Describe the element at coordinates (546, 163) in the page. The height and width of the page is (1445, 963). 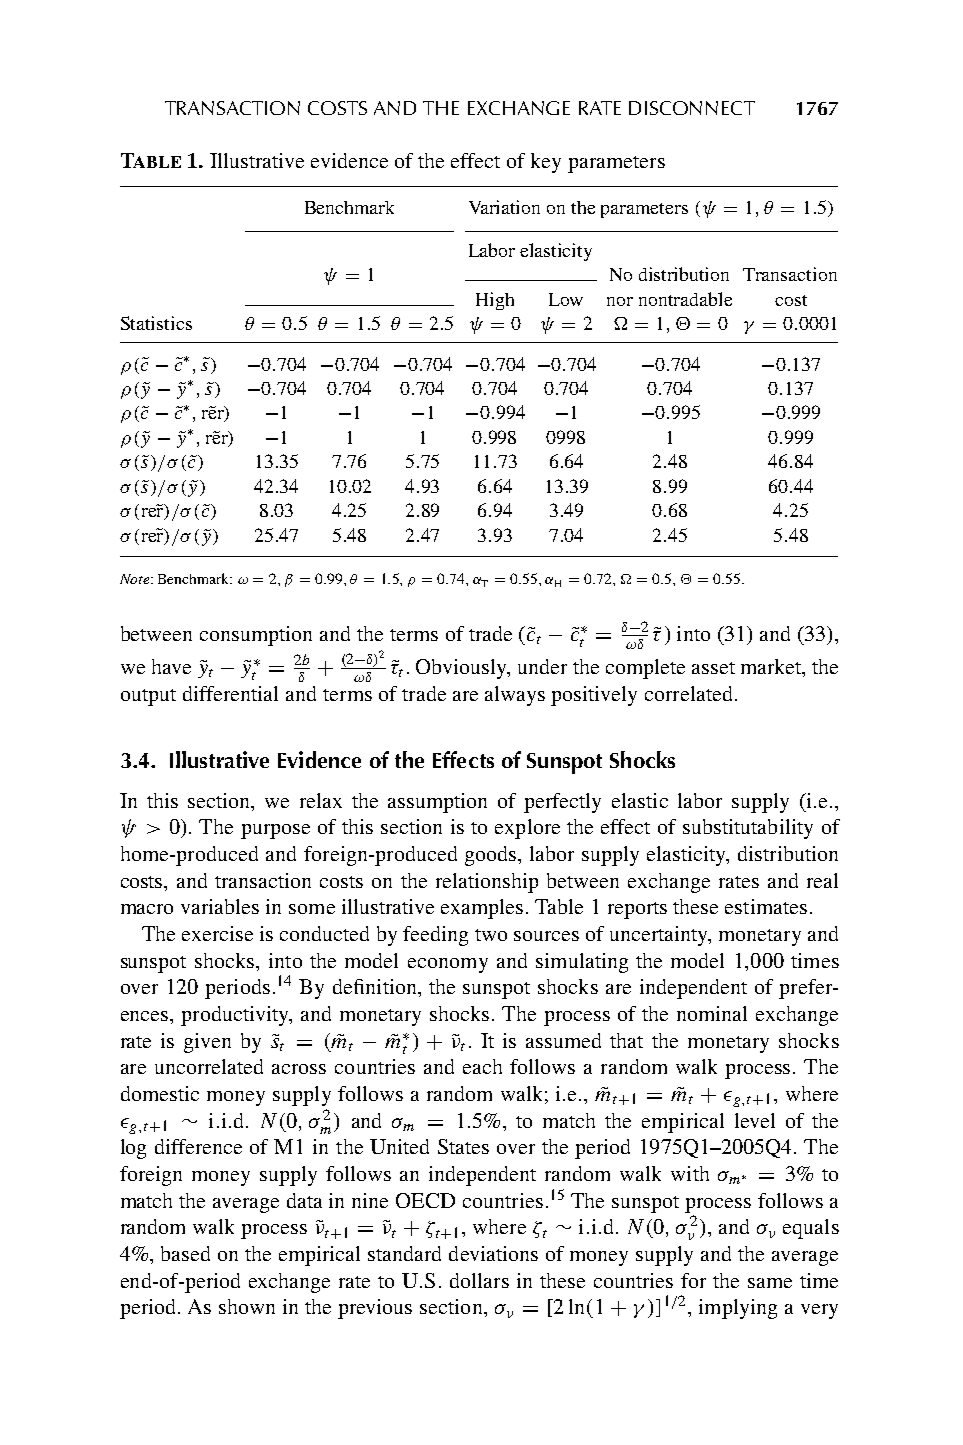
I see `key` at that location.
